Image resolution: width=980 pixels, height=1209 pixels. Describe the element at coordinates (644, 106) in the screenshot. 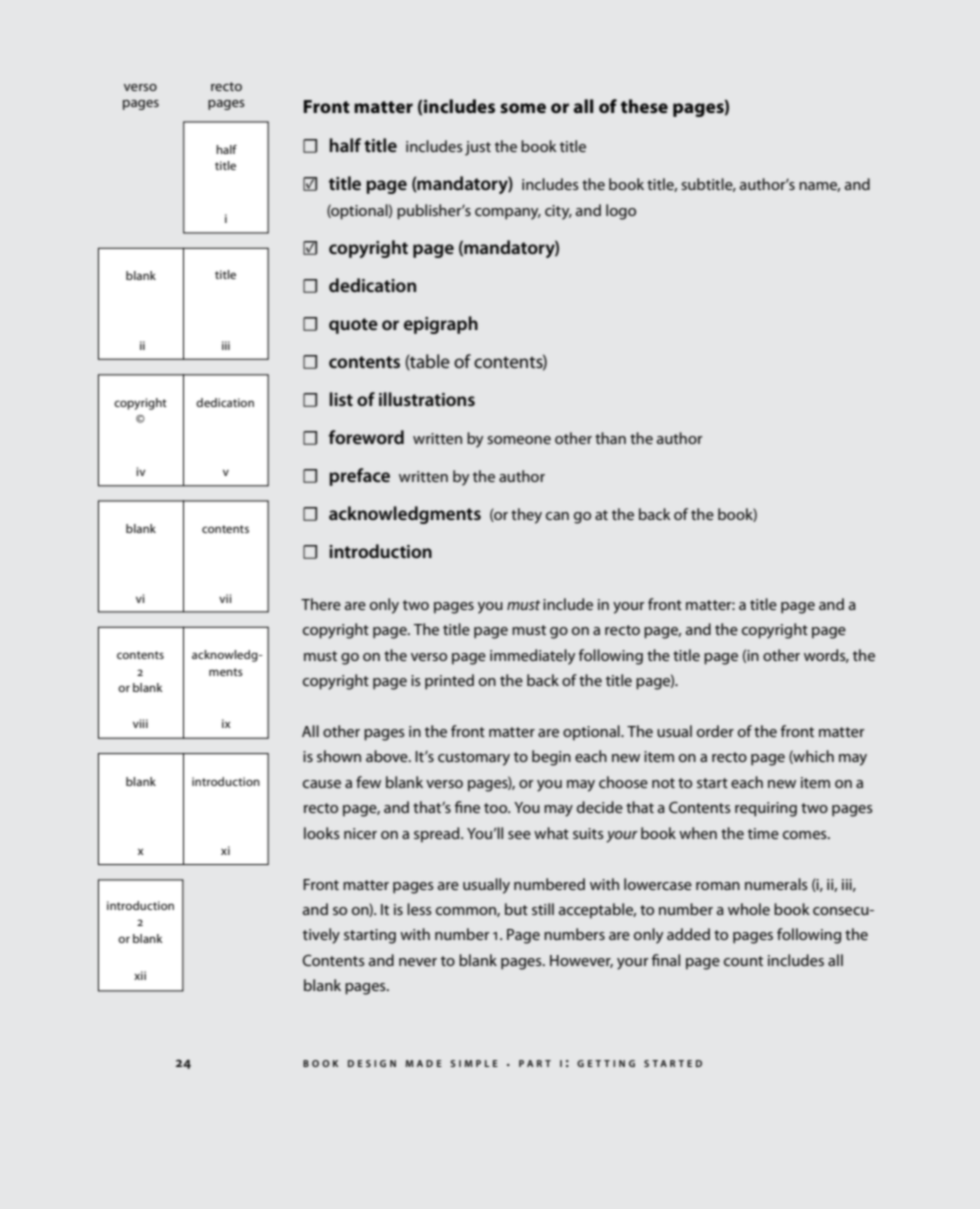

I see `these` at that location.
